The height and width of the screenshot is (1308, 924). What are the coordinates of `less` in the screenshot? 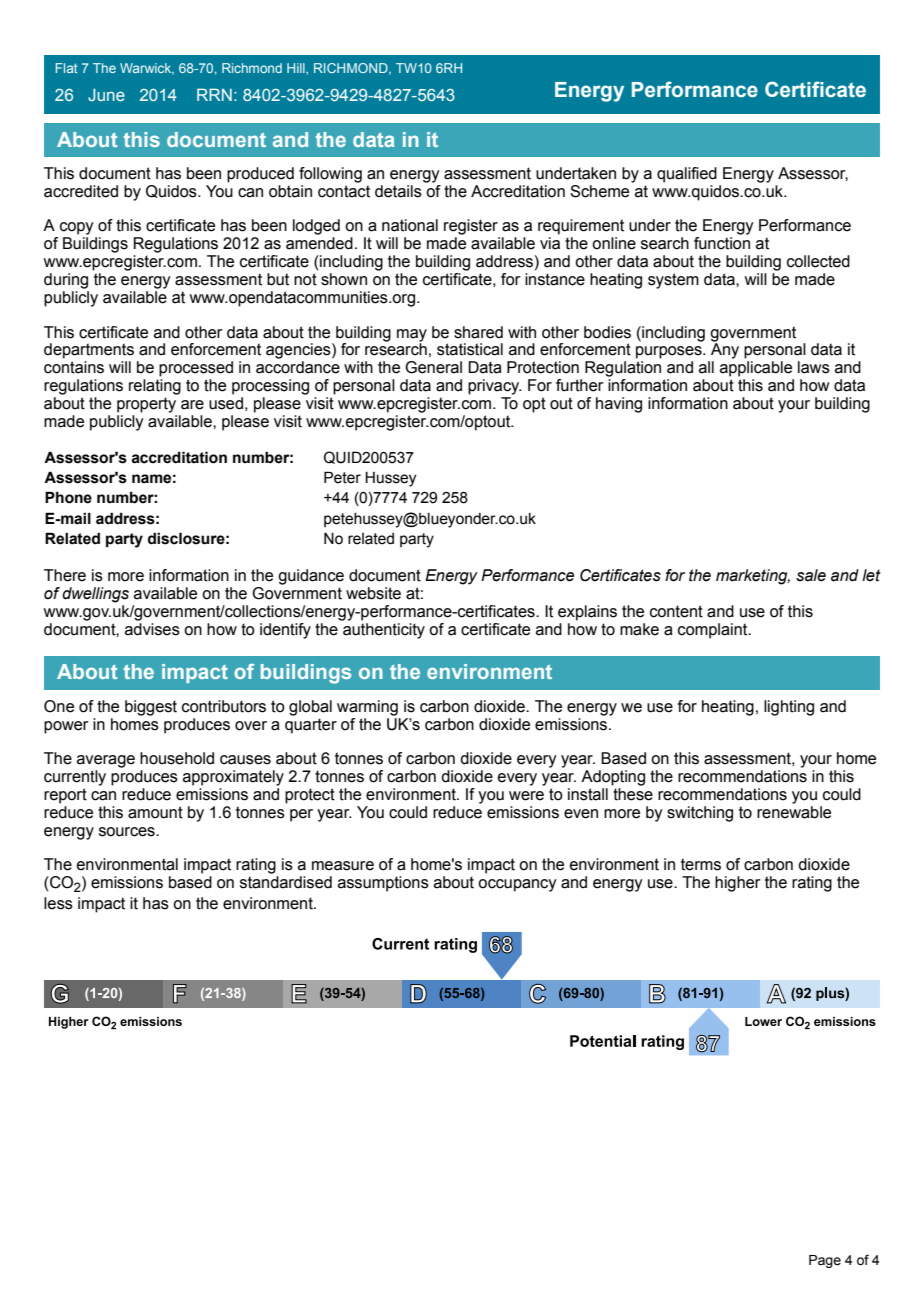 It's located at (58, 903).
